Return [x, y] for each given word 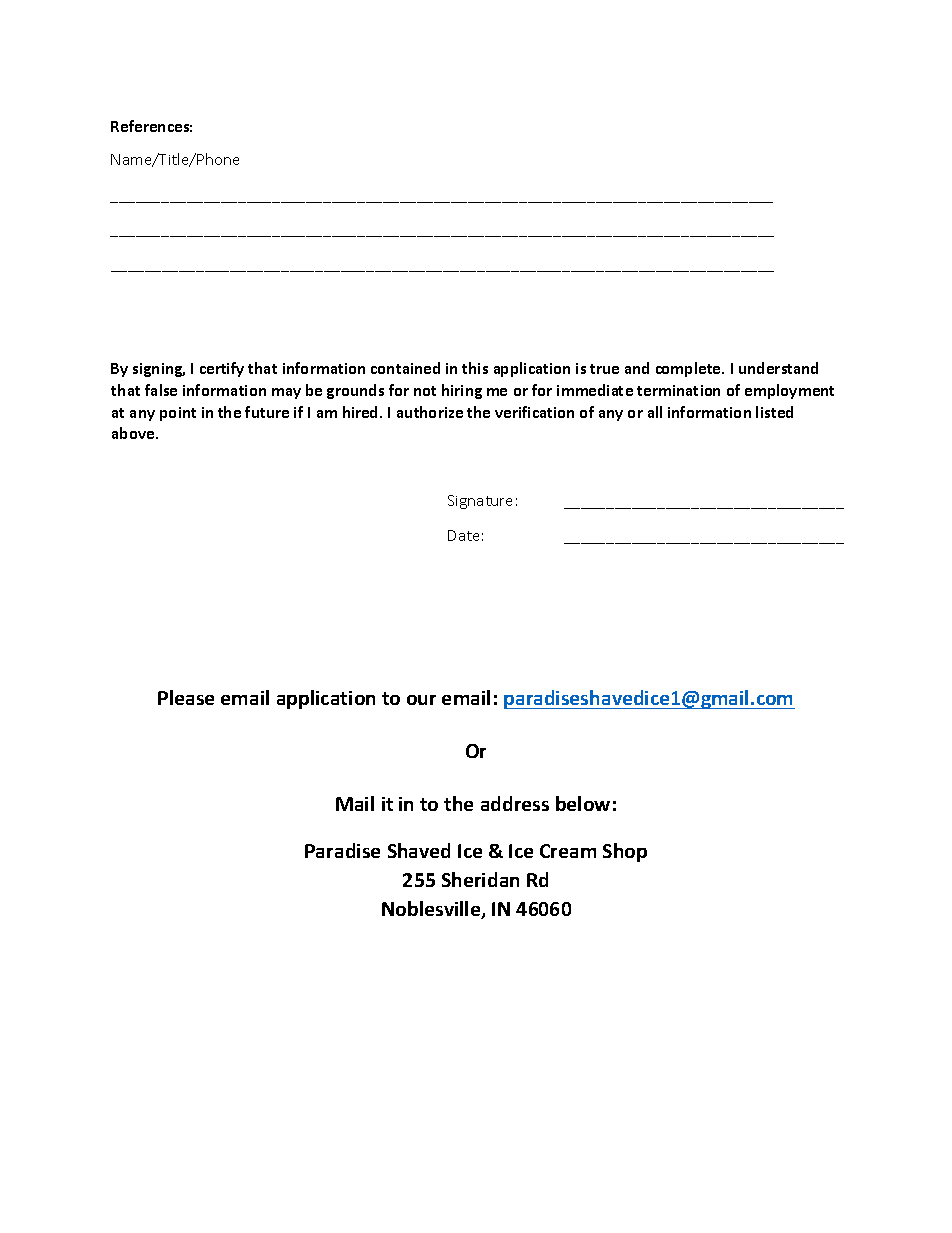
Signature [480, 502]
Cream [568, 851]
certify [222, 369]
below [583, 803]
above [134, 433]
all [655, 412]
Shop [625, 852]
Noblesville [432, 910]
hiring [462, 391]
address [515, 803]
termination [678, 390]
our [421, 700]
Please [186, 697]
